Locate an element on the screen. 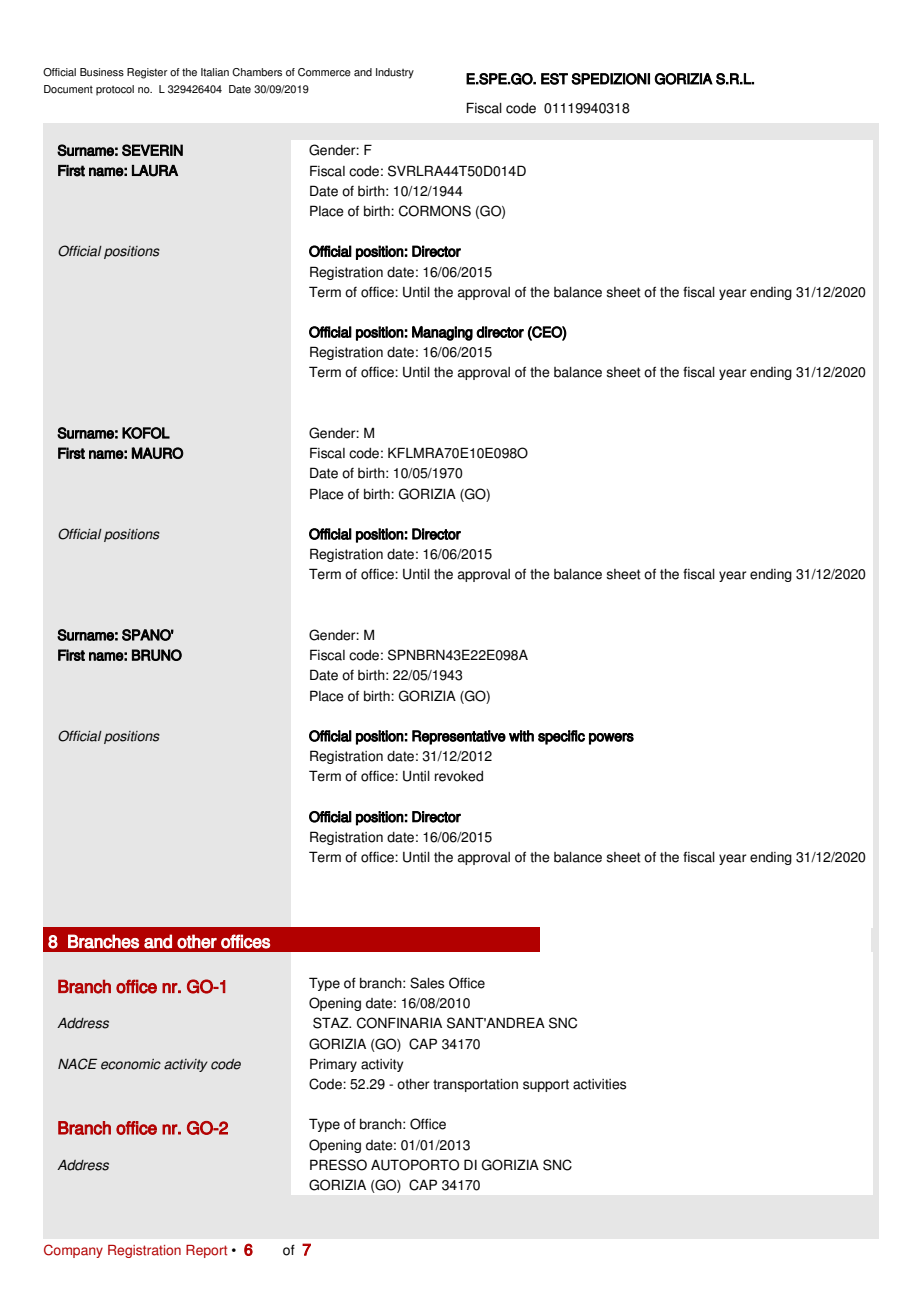 The width and height of the screenshot is (924, 1308). EST is located at coordinates (554, 79).
